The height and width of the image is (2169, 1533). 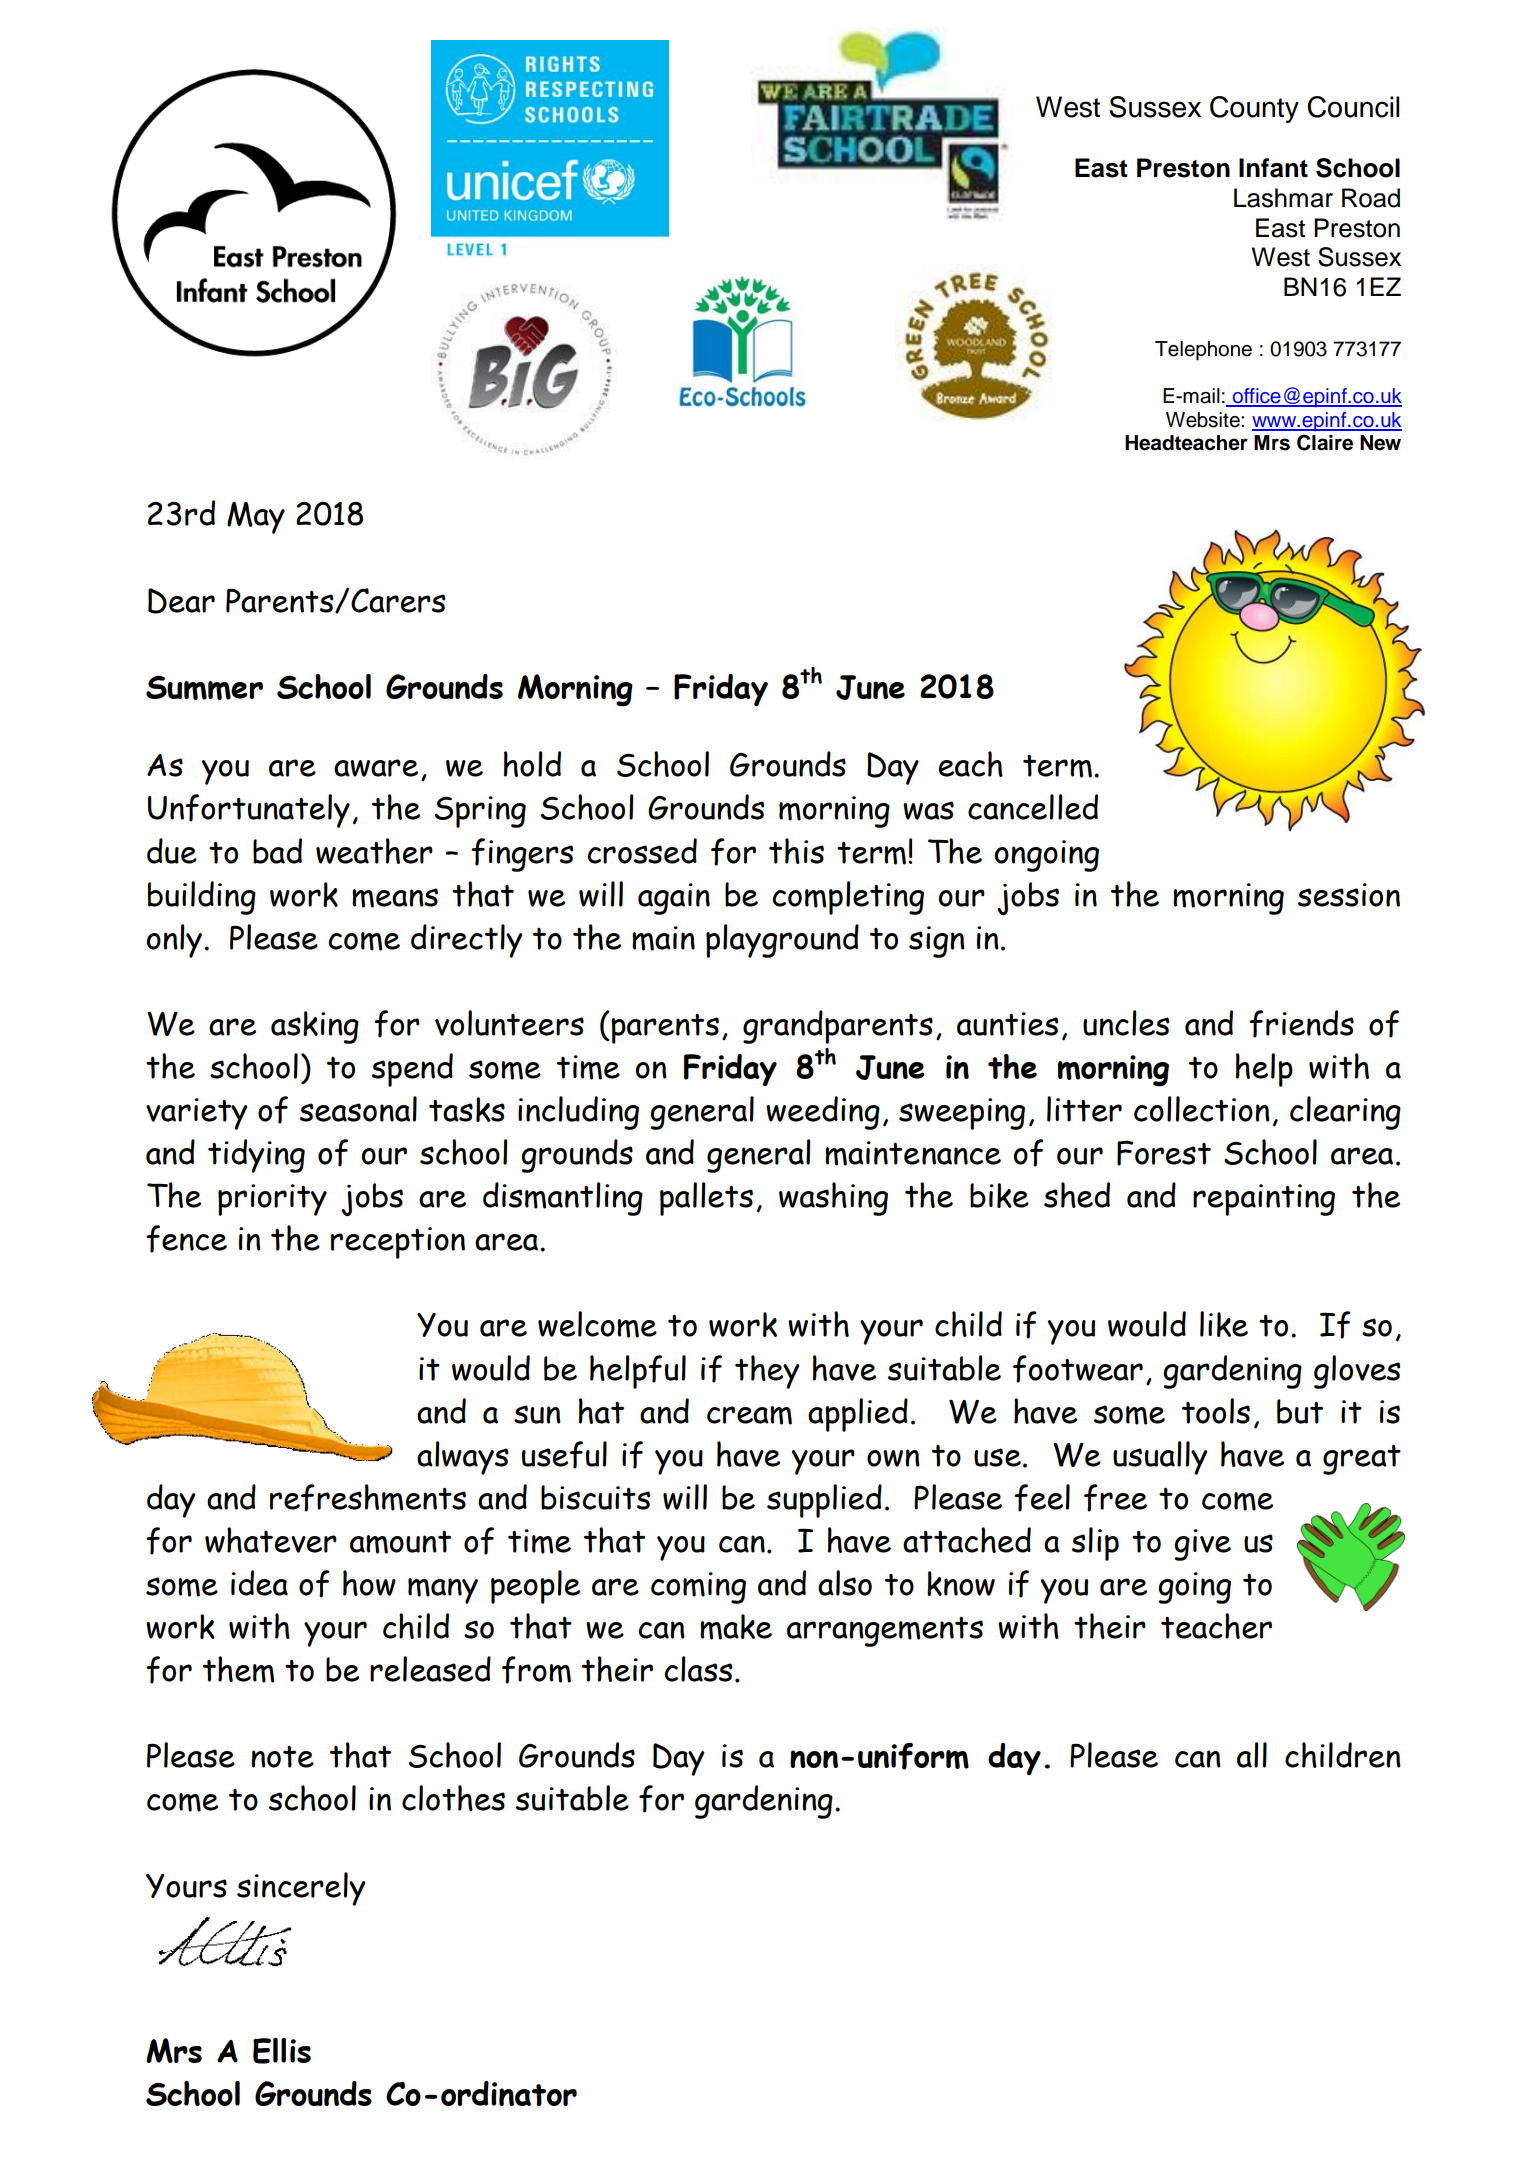 What do you see at coordinates (358, 1109) in the image?
I see `seasonal` at bounding box center [358, 1109].
